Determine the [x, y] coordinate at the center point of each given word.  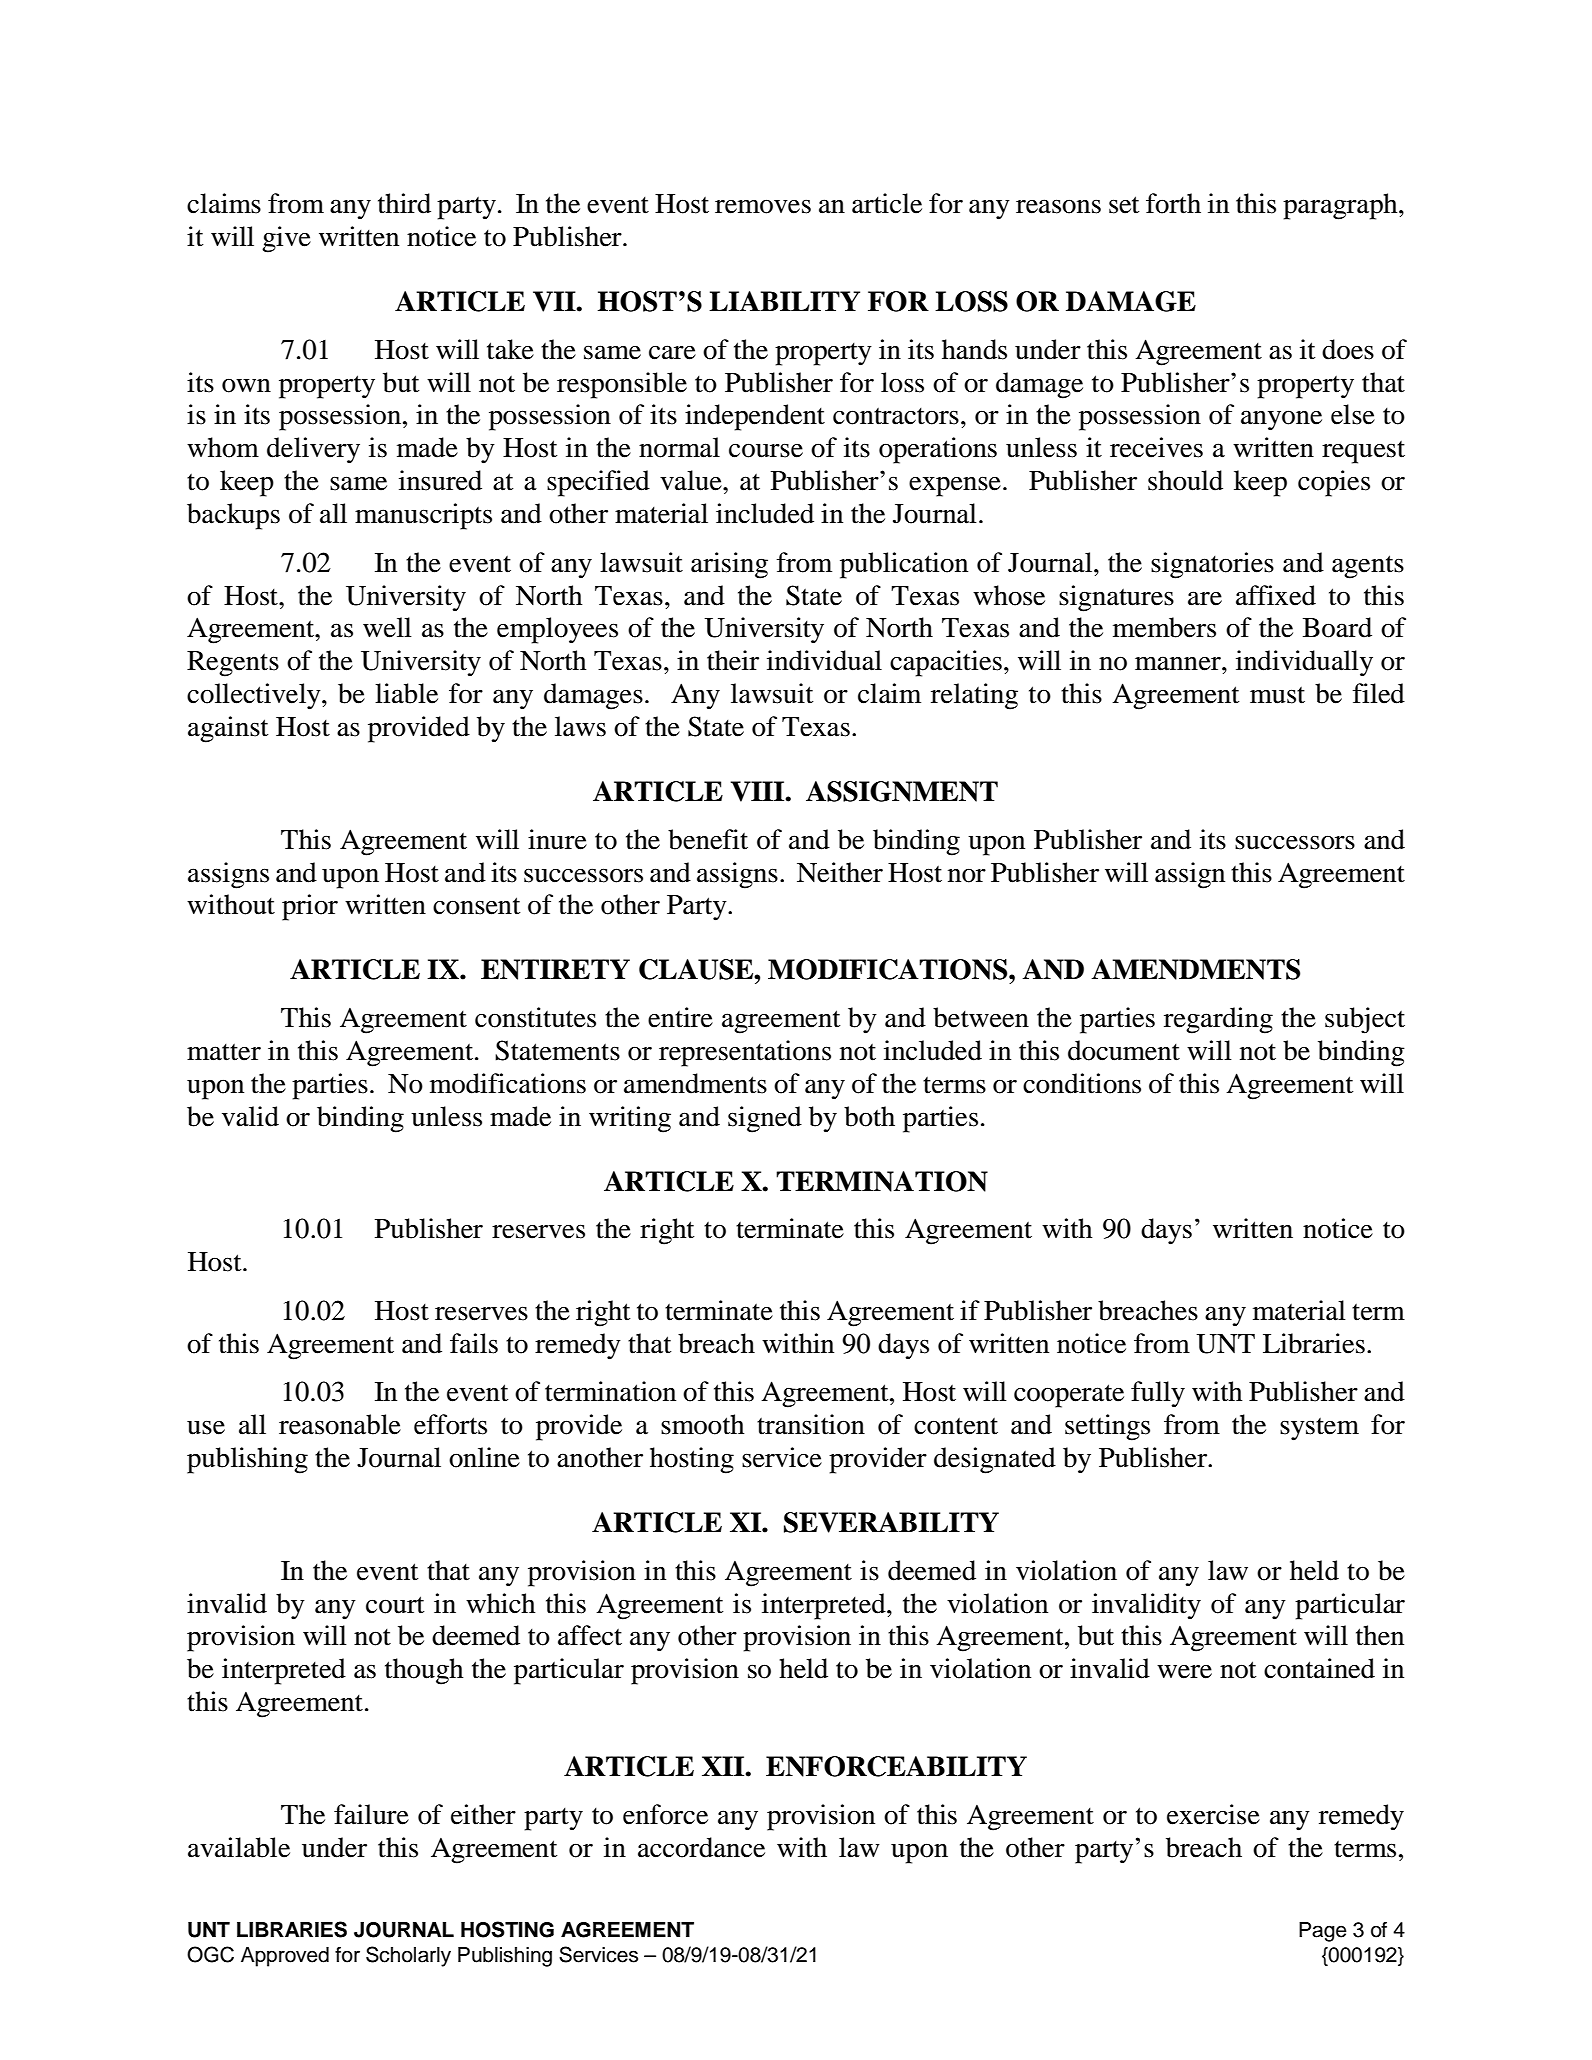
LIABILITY [784, 301]
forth [1173, 203]
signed [765, 1119]
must [1277, 695]
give [286, 239]
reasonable [340, 1424]
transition [811, 1424]
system [1319, 1429]
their [733, 660]
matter [224, 1052]
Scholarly [408, 1956]
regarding [1218, 1020]
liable [406, 693]
